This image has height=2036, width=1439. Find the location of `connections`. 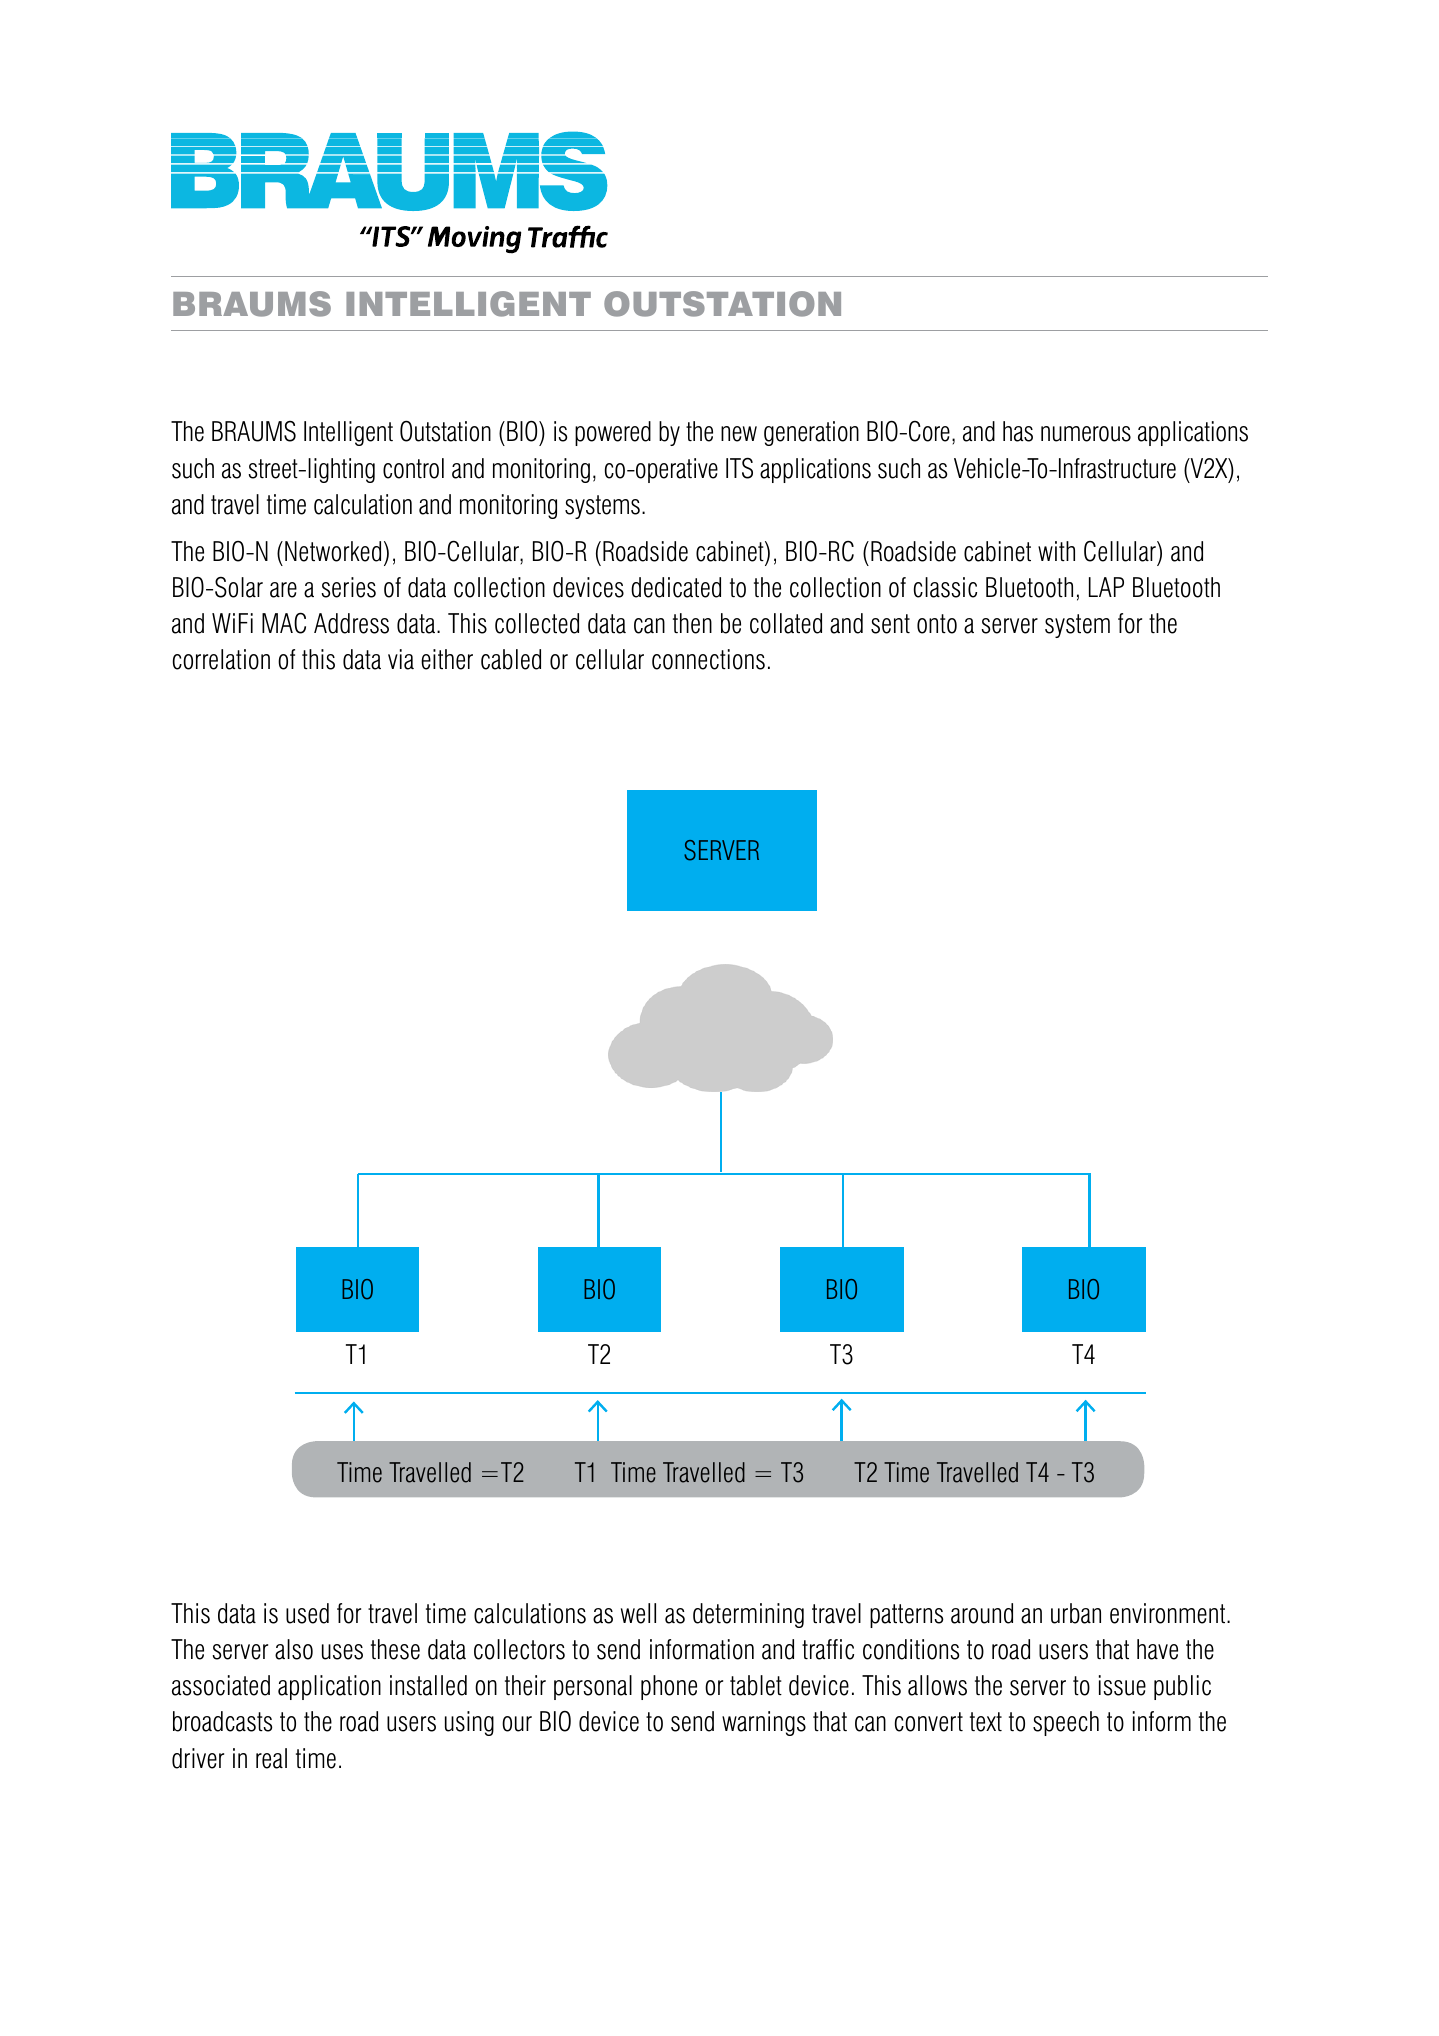

connections is located at coordinates (708, 659).
